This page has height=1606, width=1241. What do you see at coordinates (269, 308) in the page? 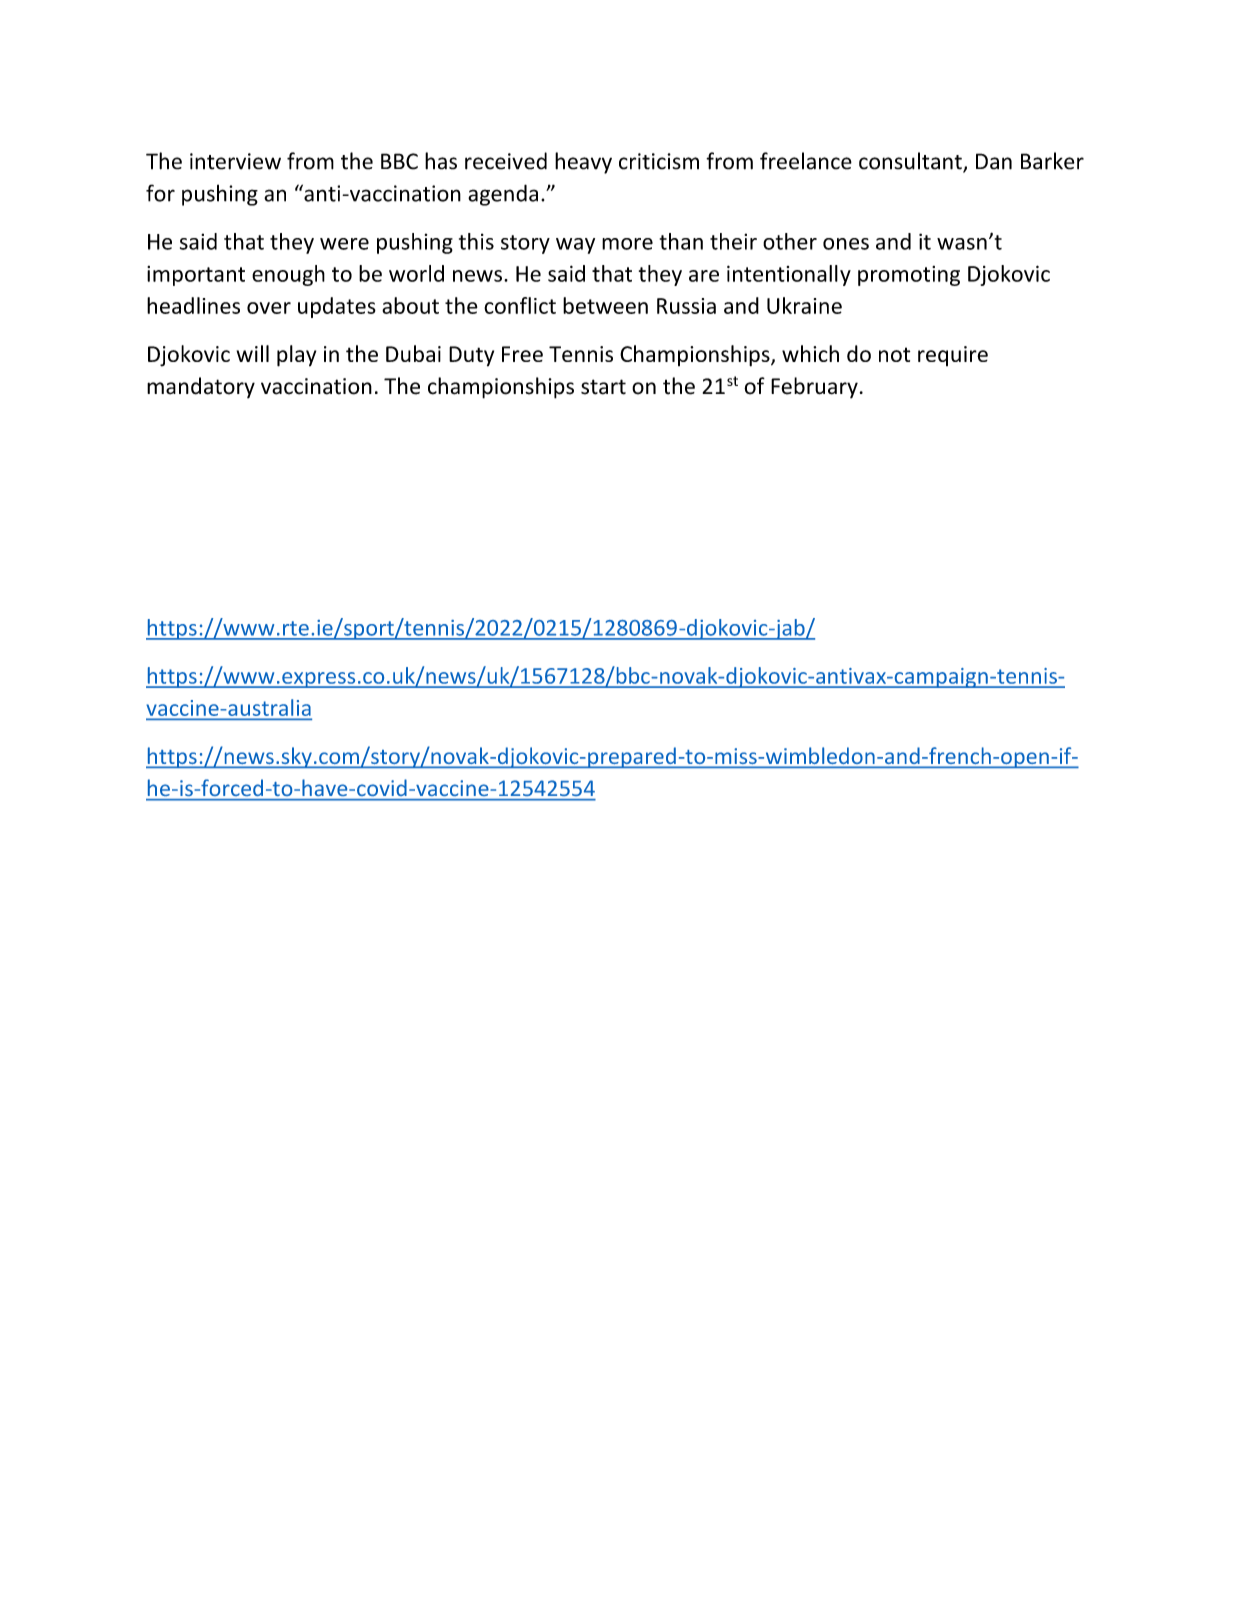
I see `over` at bounding box center [269, 308].
